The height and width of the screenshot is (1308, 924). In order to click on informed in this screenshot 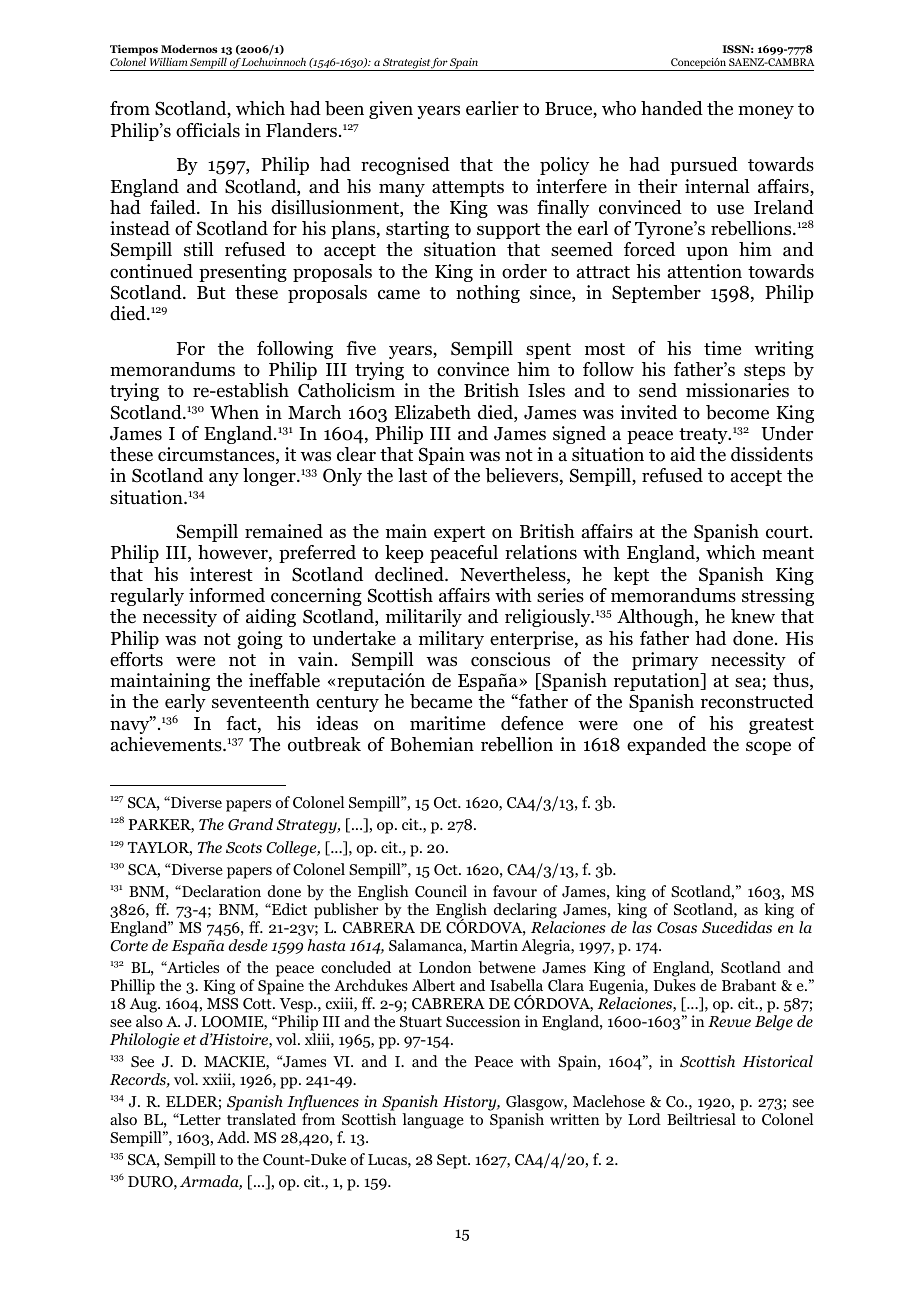, I will do `click(227, 595)`.
